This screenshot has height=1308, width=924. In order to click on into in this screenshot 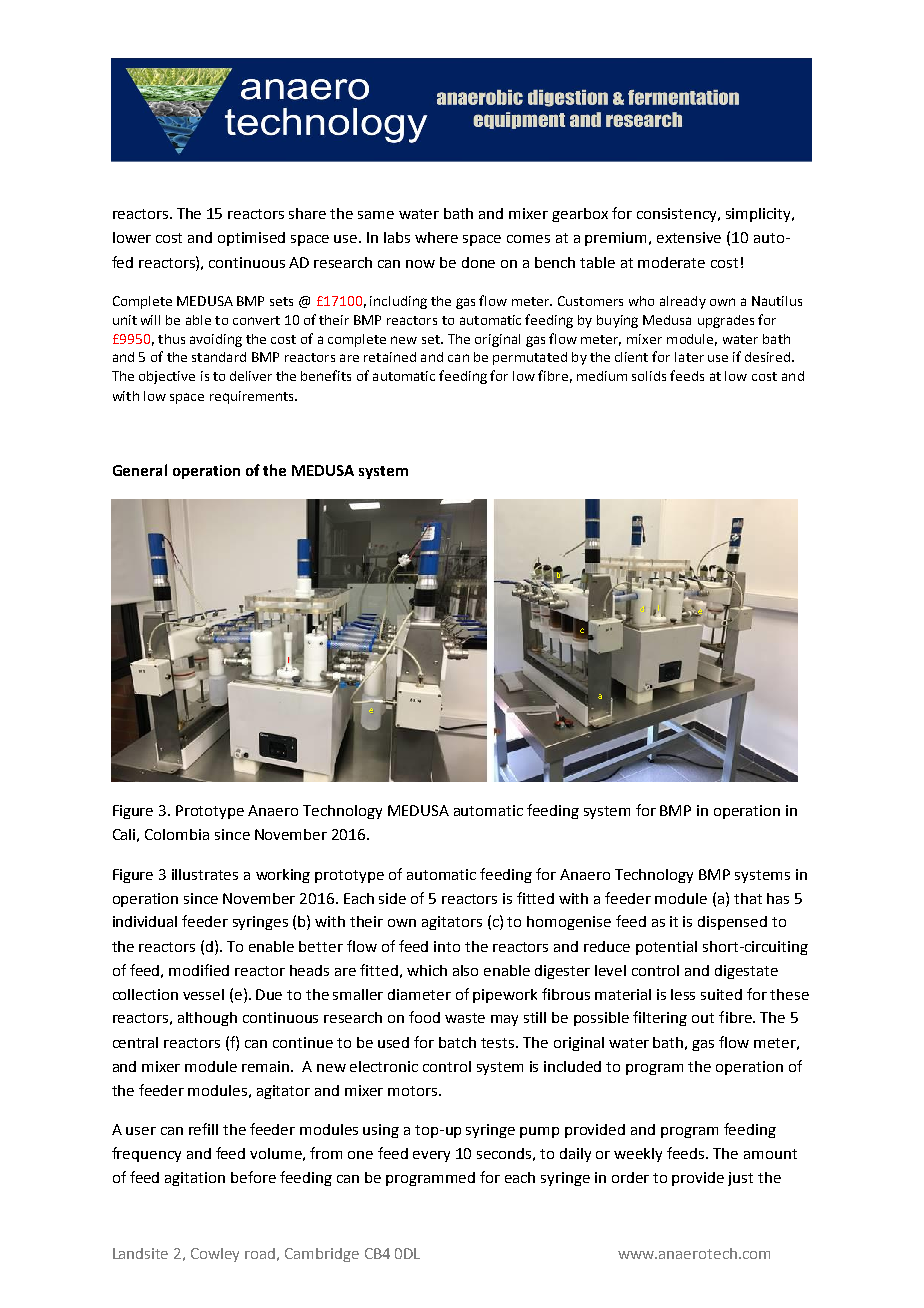, I will do `click(447, 946)`.
